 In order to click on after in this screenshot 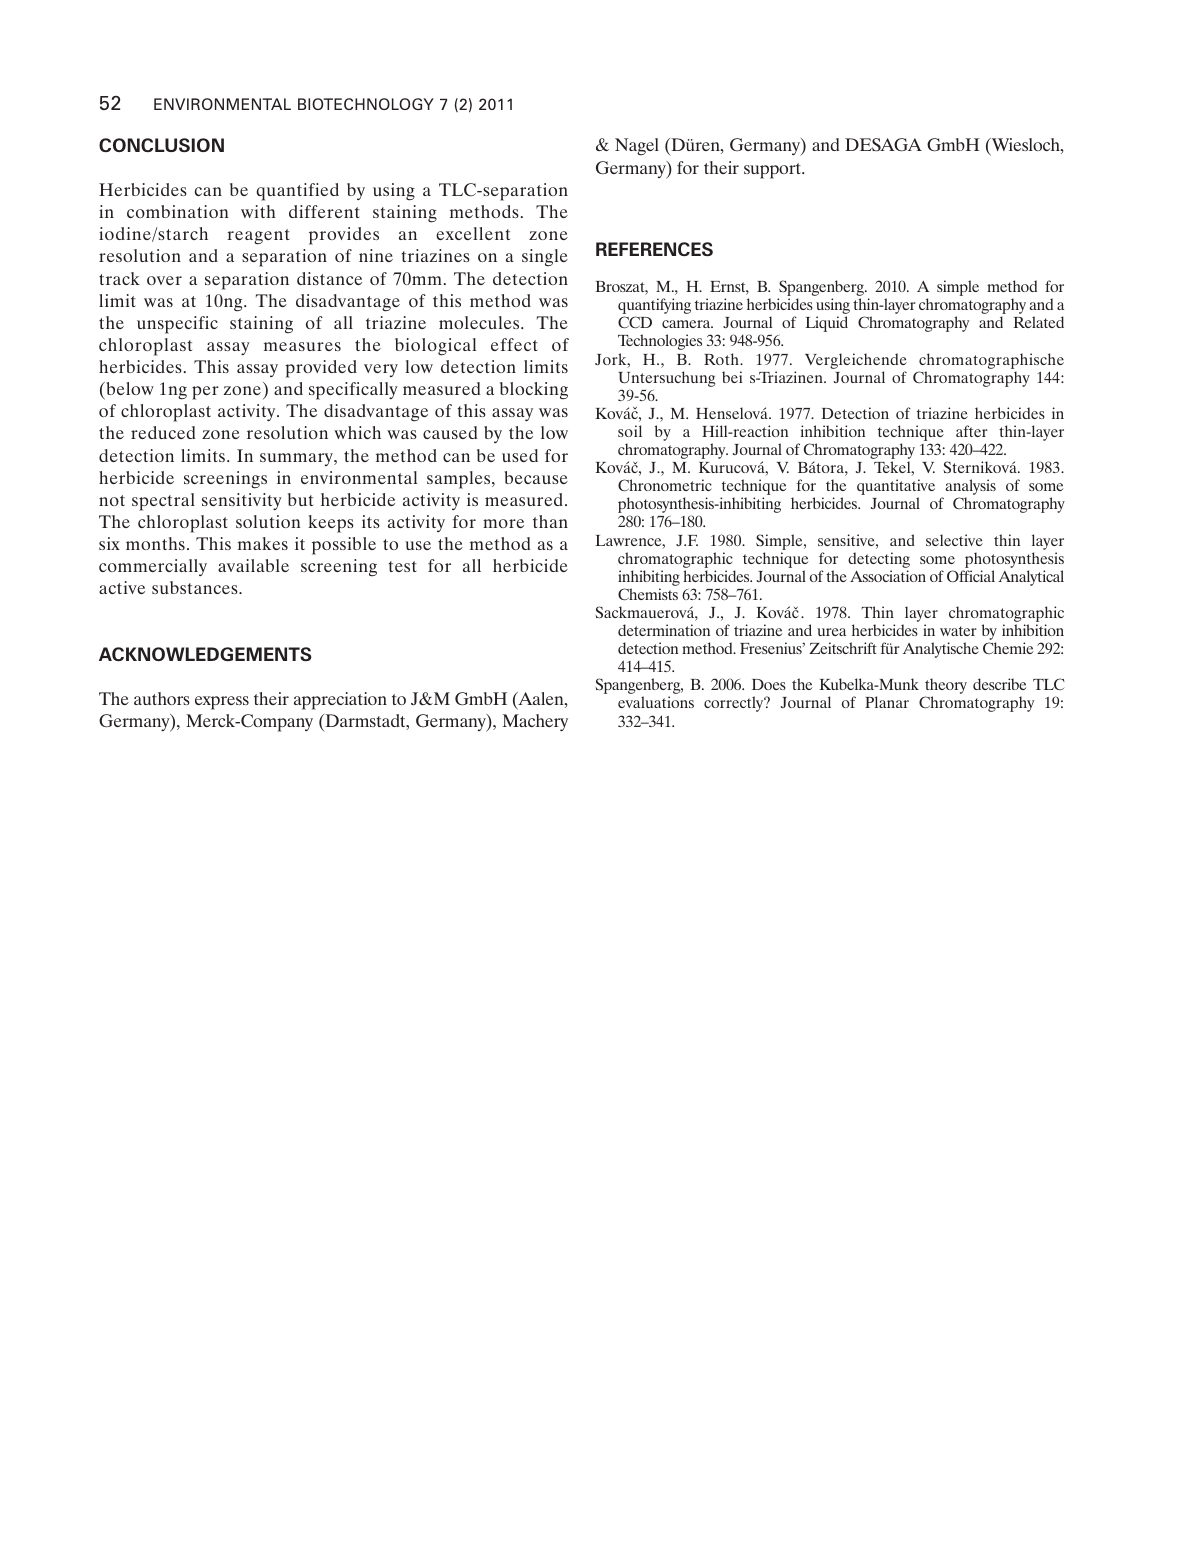, I will do `click(972, 431)`.
